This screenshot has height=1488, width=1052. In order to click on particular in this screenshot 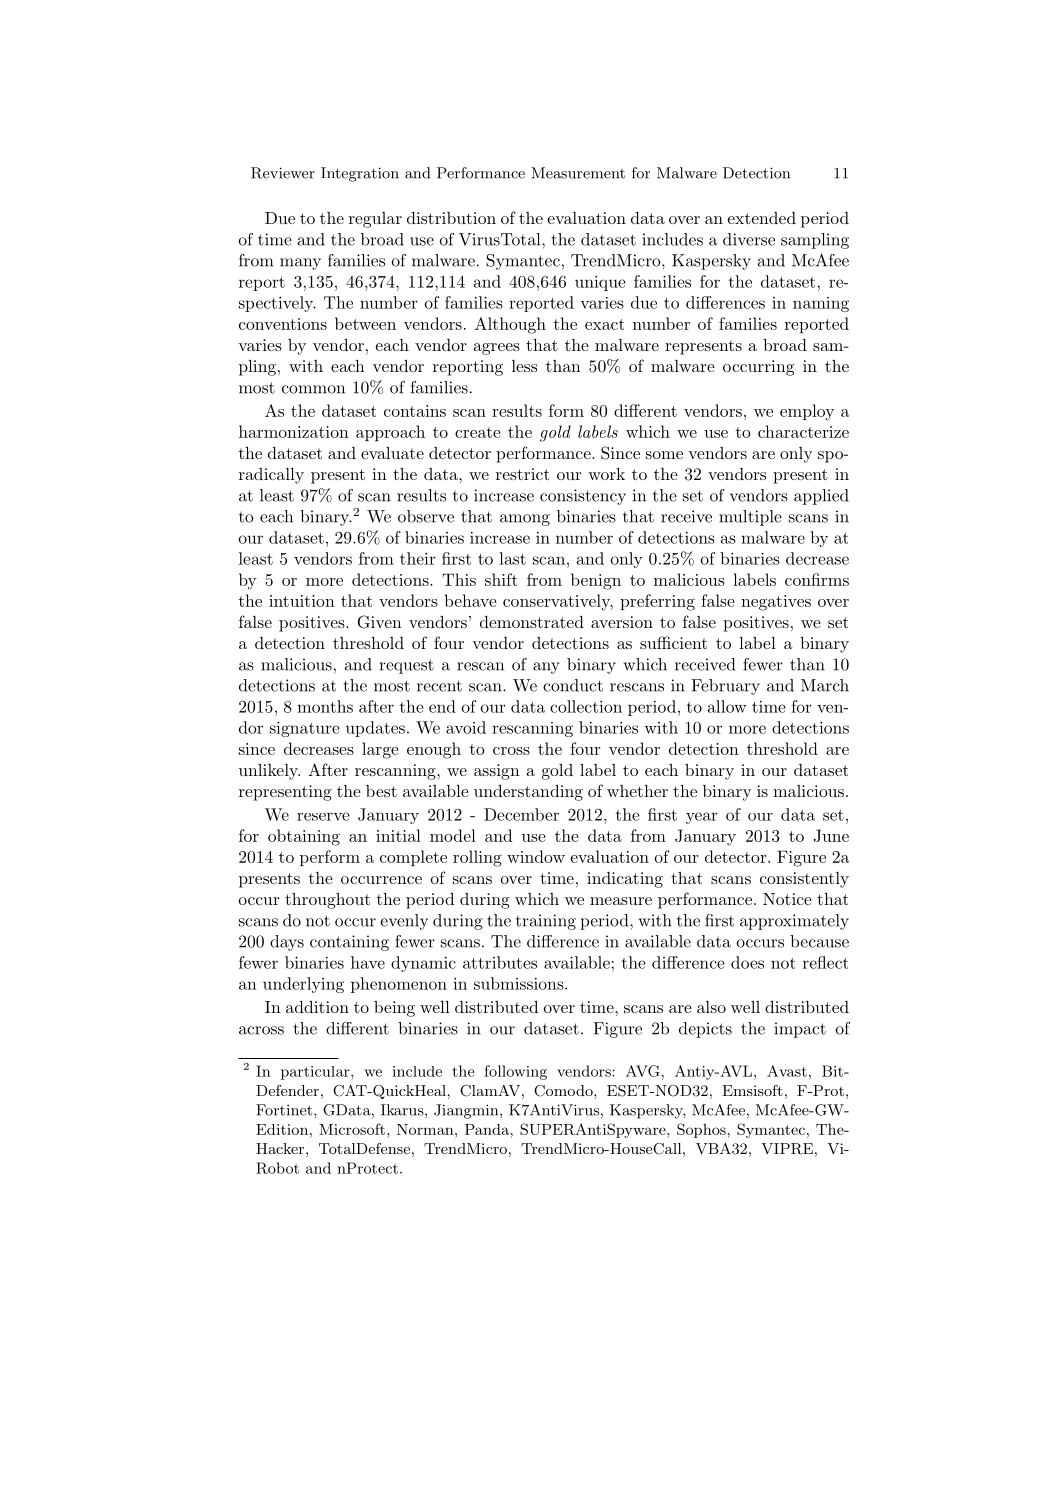, I will do `click(316, 1073)`.
